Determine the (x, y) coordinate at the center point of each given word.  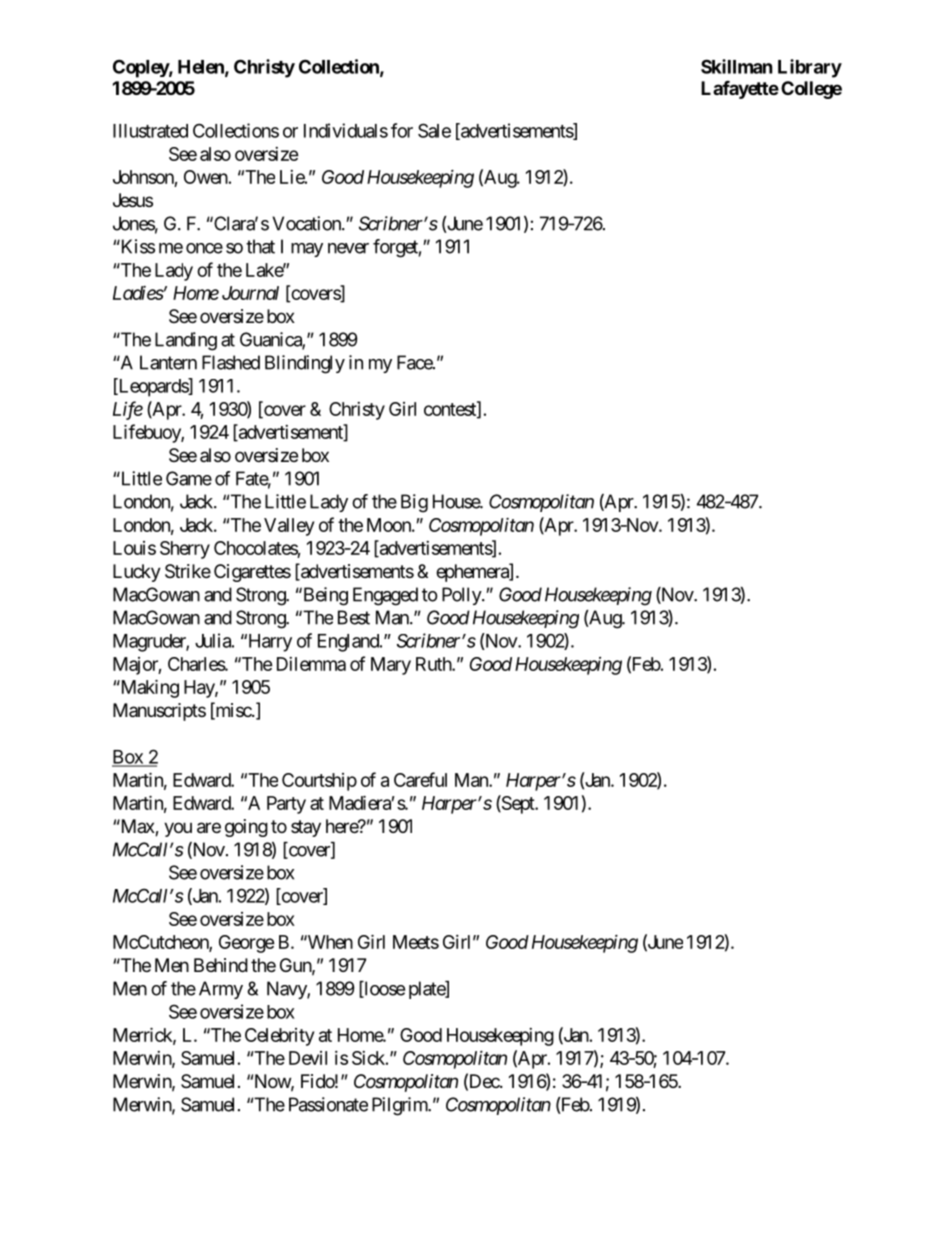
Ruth (434, 664)
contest (451, 410)
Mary (391, 666)
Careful (420, 779)
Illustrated (150, 131)
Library (810, 68)
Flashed (231, 362)
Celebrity (279, 1037)
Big (414, 503)
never (348, 248)
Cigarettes (252, 573)
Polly (462, 596)
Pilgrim (400, 1106)
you (178, 829)
